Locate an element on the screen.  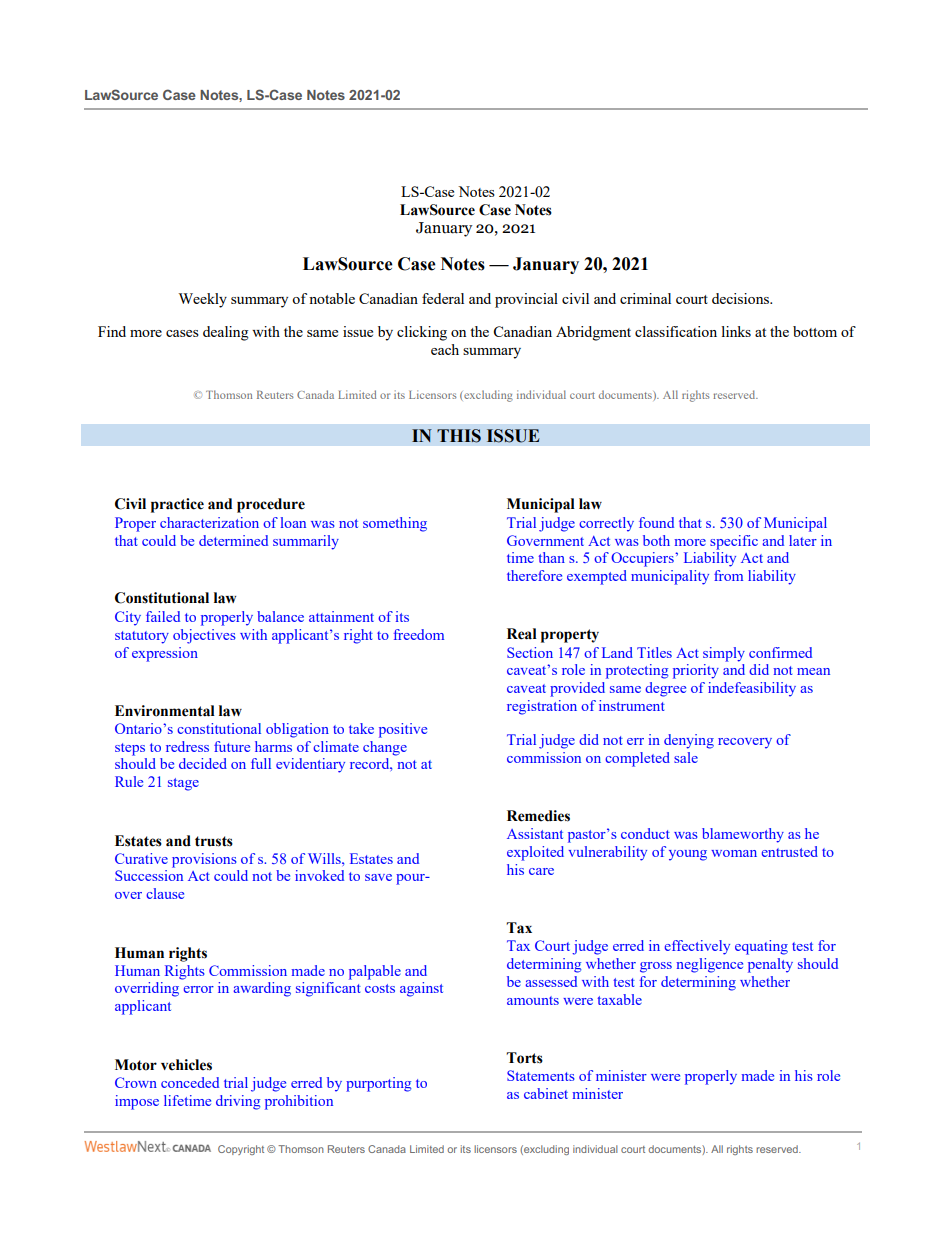
Environmental is located at coordinates (165, 711).
